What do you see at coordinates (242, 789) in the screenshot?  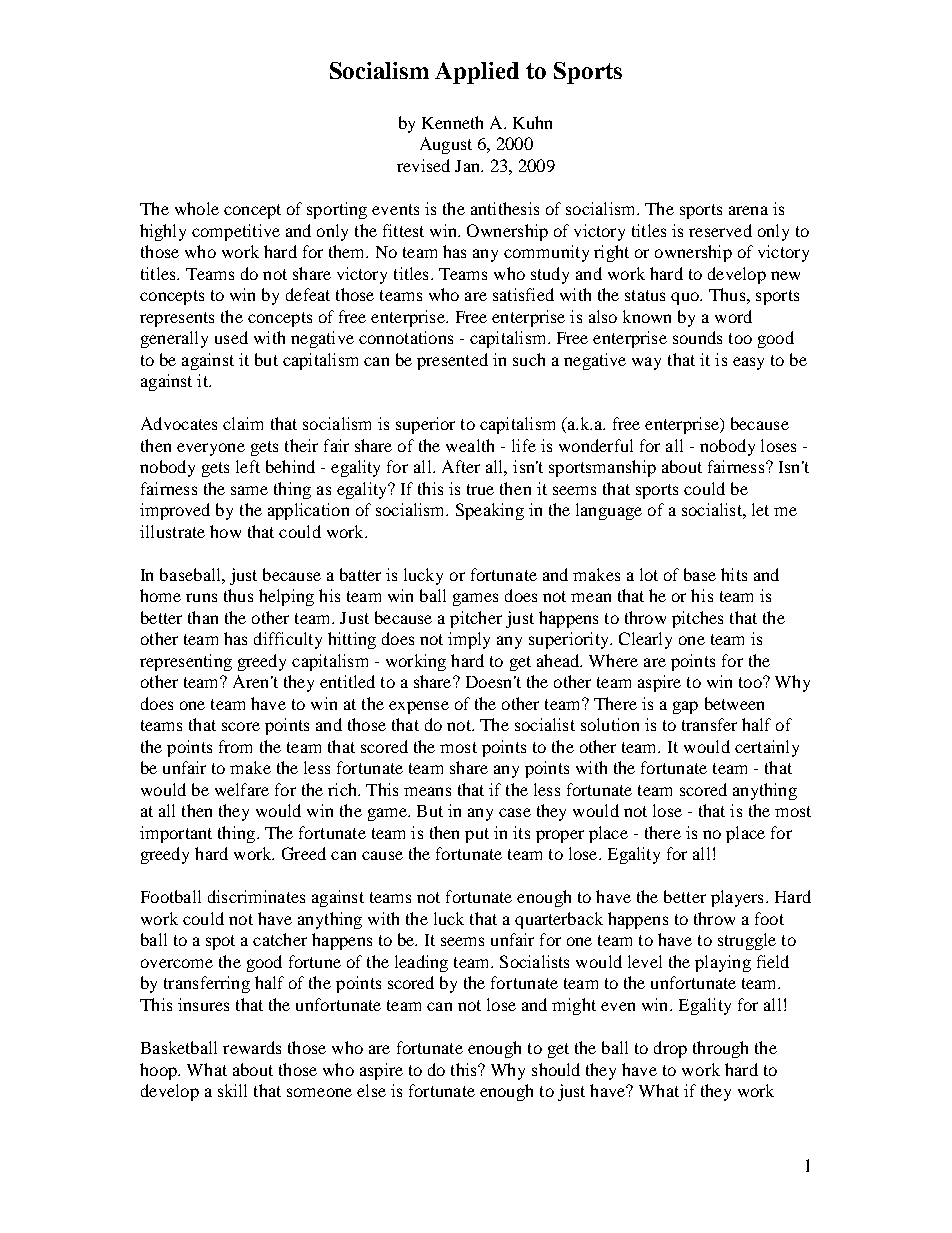 I see `welfare` at bounding box center [242, 789].
